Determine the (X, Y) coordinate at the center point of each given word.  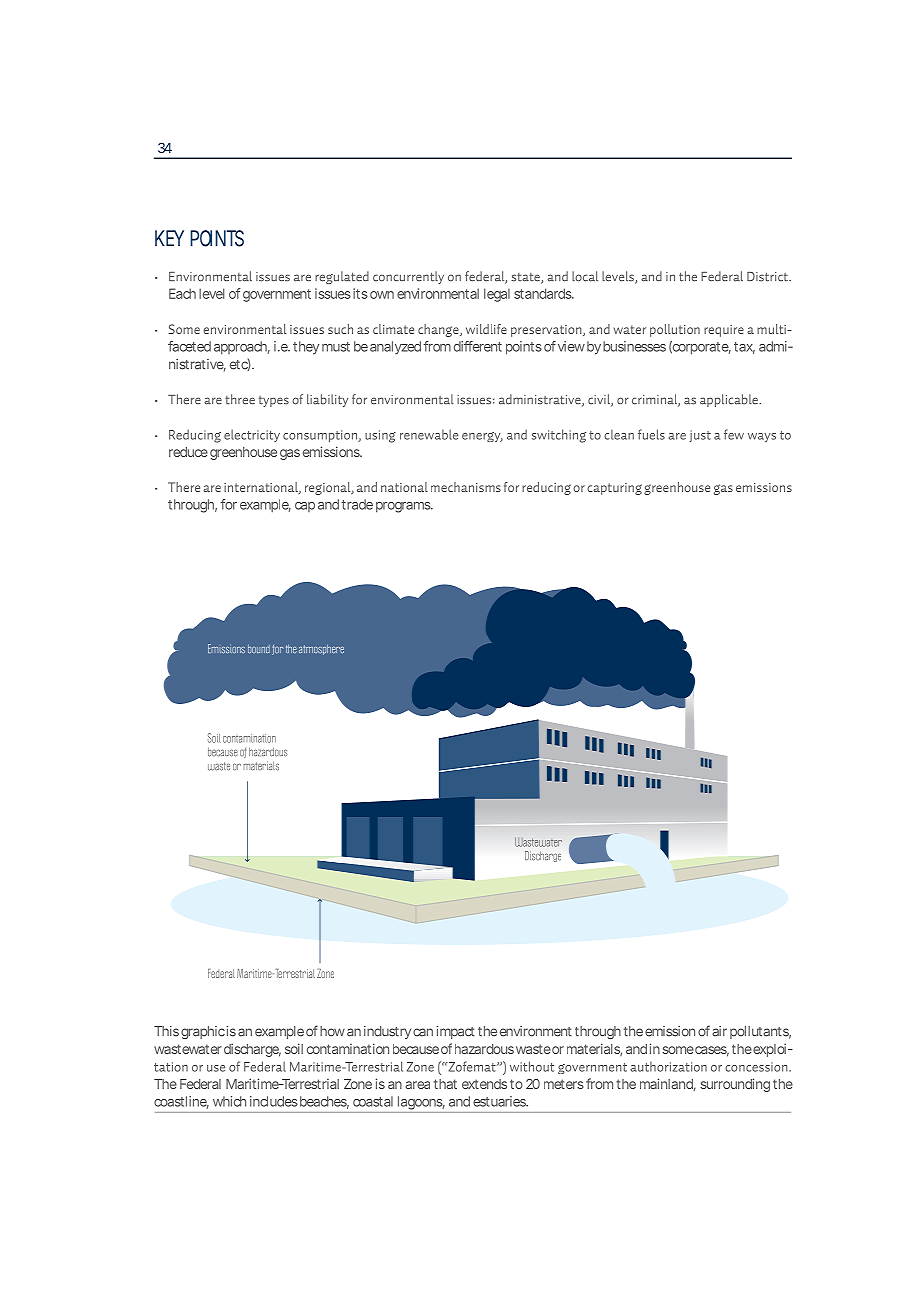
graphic (203, 1032)
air (719, 1031)
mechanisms (466, 487)
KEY (169, 238)
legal (497, 295)
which (229, 1101)
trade (357, 504)
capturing (614, 489)
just (700, 436)
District (768, 277)
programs (404, 507)
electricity (252, 435)
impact (455, 1032)
